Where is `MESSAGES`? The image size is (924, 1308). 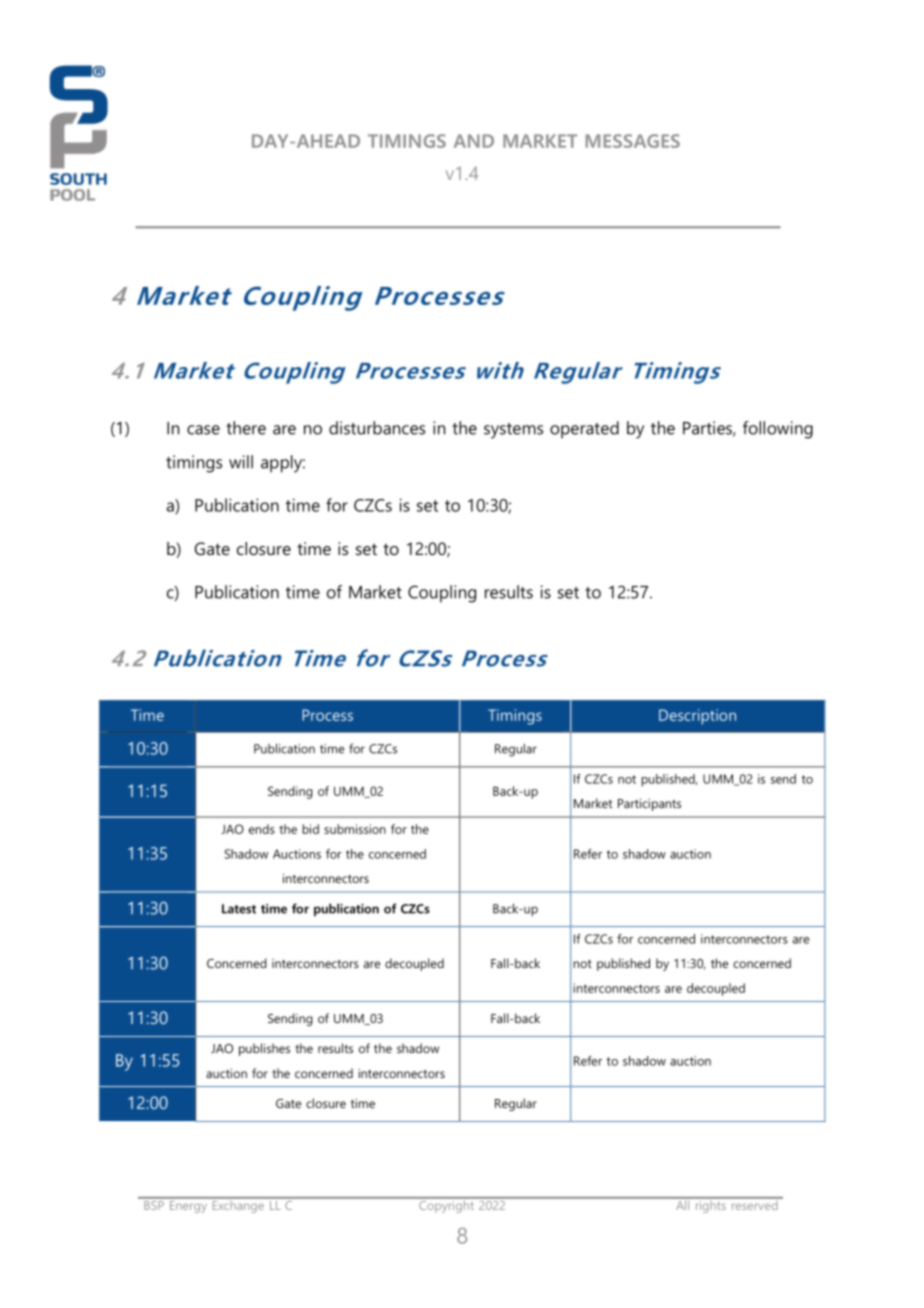 MESSAGES is located at coordinates (633, 141).
